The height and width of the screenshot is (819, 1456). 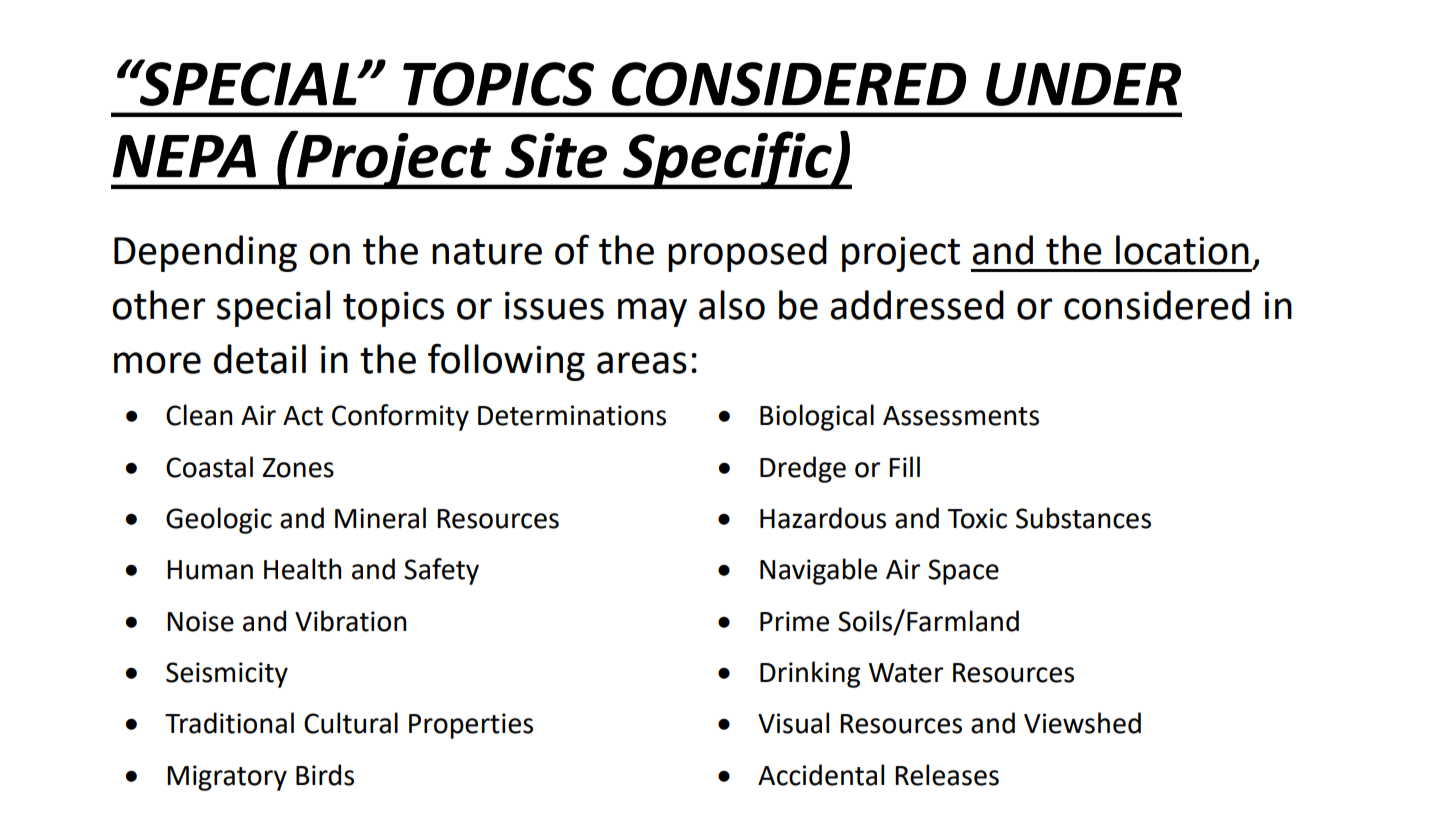 I want to click on Site, so click(x=556, y=155).
